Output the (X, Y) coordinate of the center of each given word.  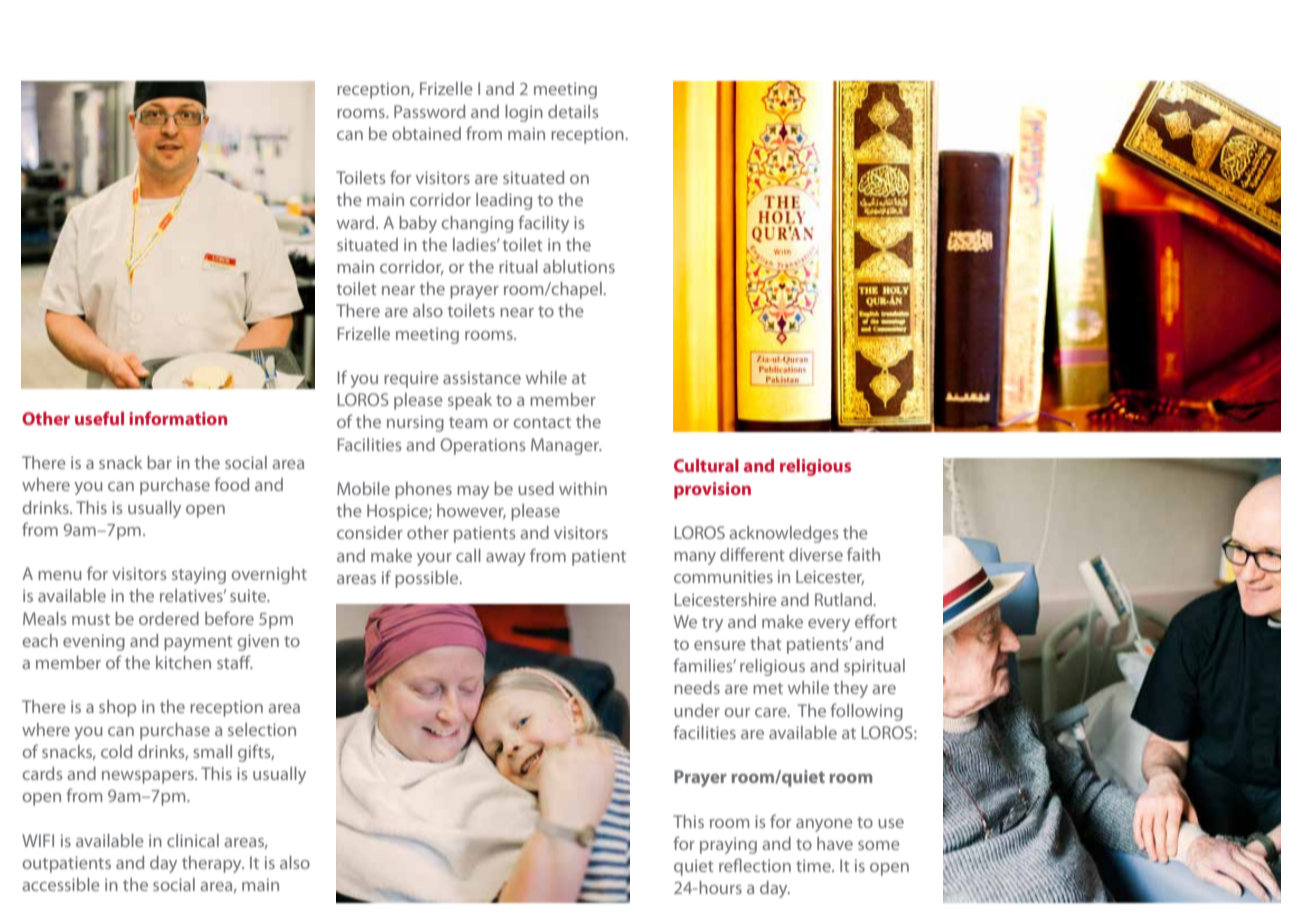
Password (429, 111)
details (573, 111)
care (772, 712)
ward (357, 222)
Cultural (706, 465)
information (178, 418)
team (468, 422)
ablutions (579, 266)
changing (477, 224)
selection (262, 729)
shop (117, 708)
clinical (193, 840)
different (752, 554)
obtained (426, 133)
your (434, 559)
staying (199, 575)
